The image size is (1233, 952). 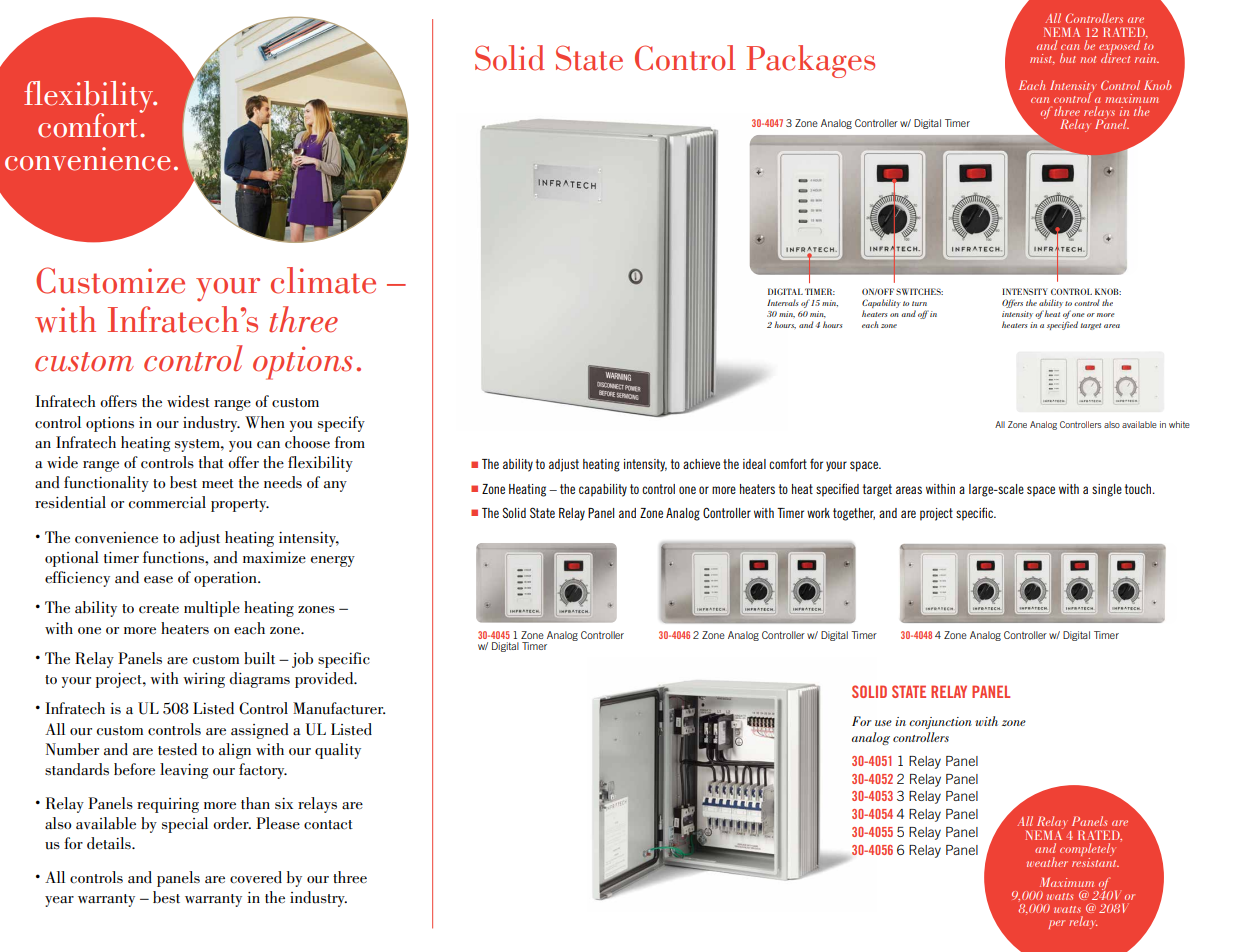 What do you see at coordinates (883, 723) in the screenshot?
I see `use` at bounding box center [883, 723].
